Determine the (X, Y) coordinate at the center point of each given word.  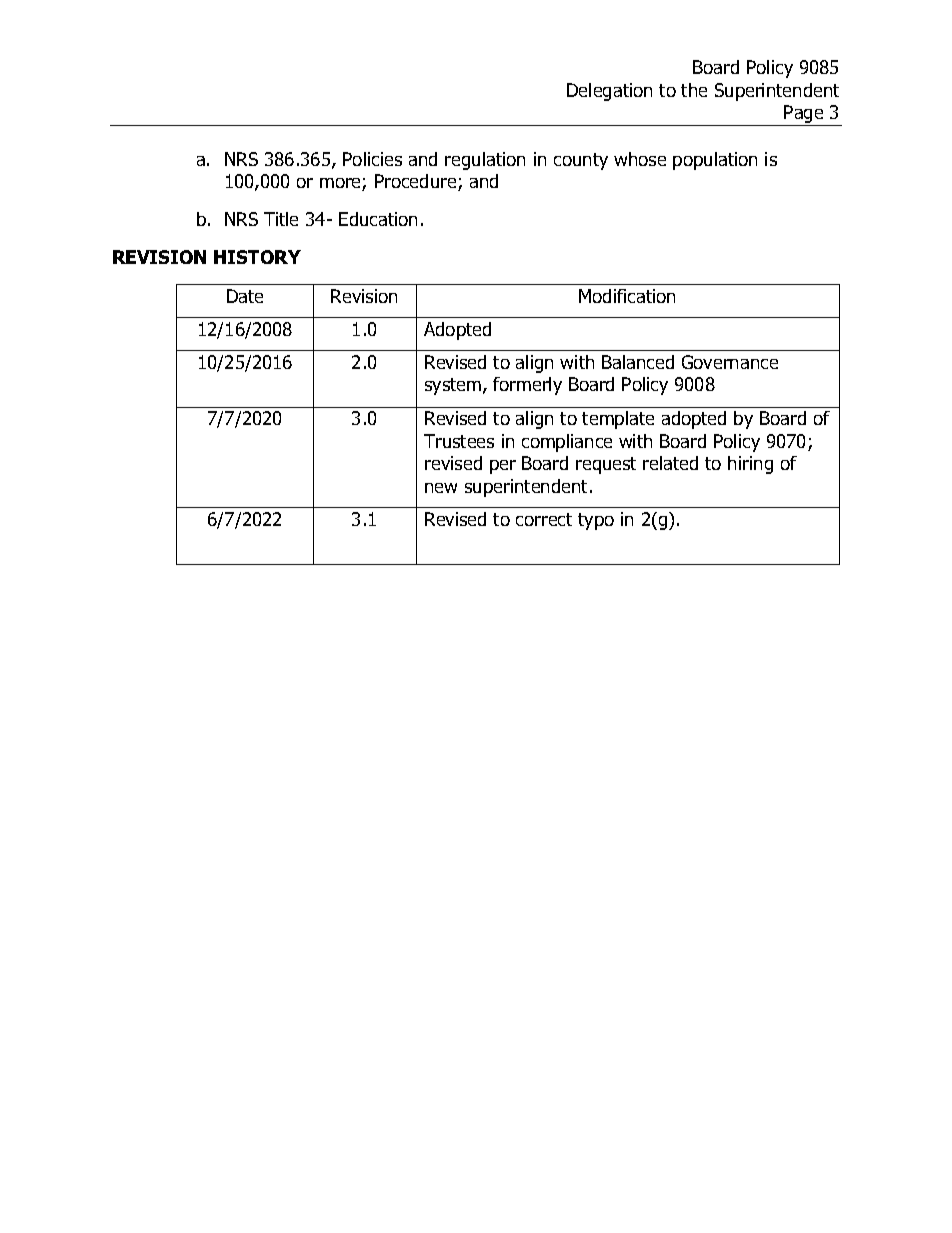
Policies (372, 159)
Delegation (609, 92)
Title (281, 219)
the (694, 90)
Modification (627, 296)
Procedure (417, 182)
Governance (730, 362)
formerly (527, 386)
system (454, 386)
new (441, 488)
